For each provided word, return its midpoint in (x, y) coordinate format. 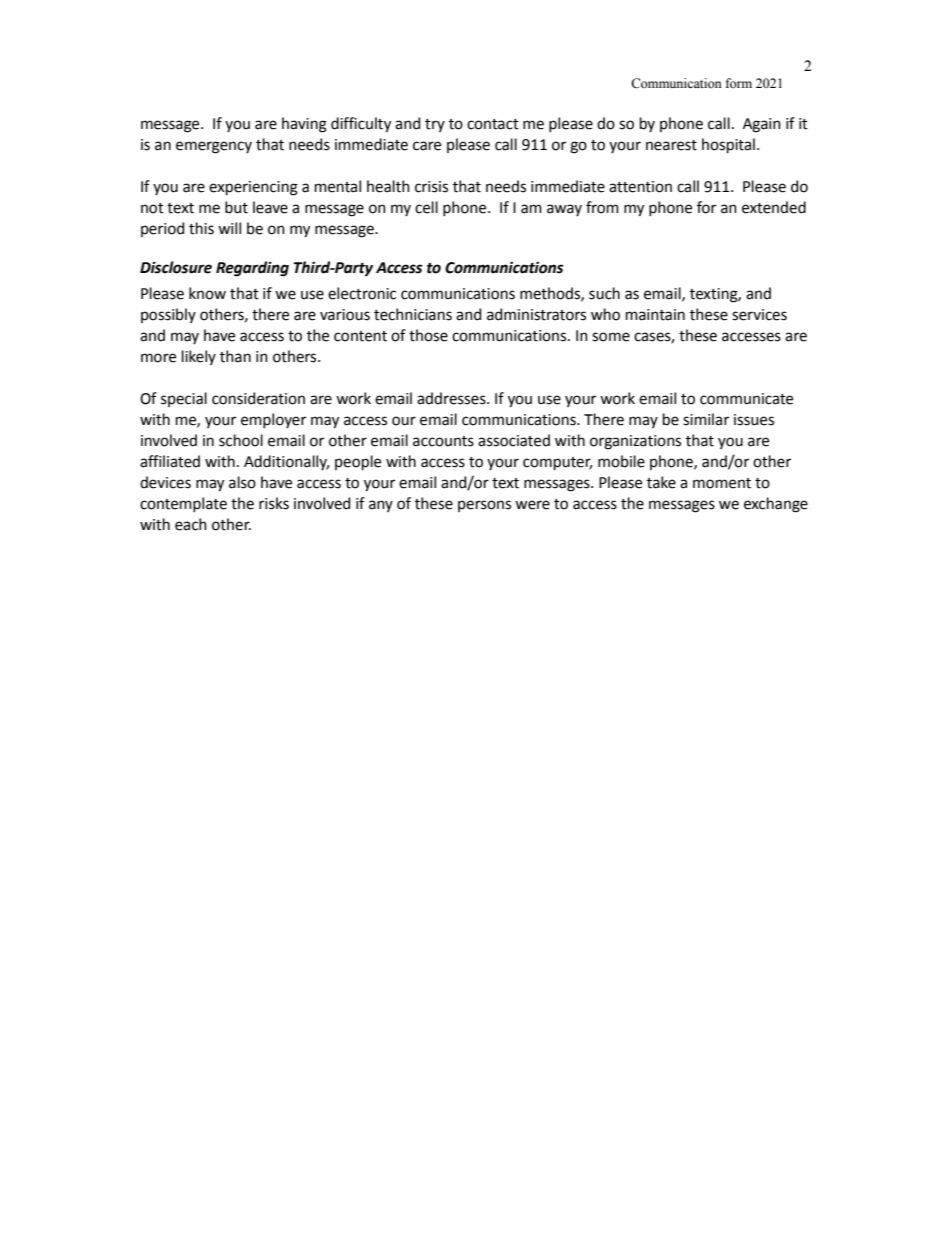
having (304, 125)
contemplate (183, 504)
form (739, 83)
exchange (776, 505)
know (207, 293)
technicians (413, 314)
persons (484, 506)
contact (493, 124)
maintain (655, 315)
